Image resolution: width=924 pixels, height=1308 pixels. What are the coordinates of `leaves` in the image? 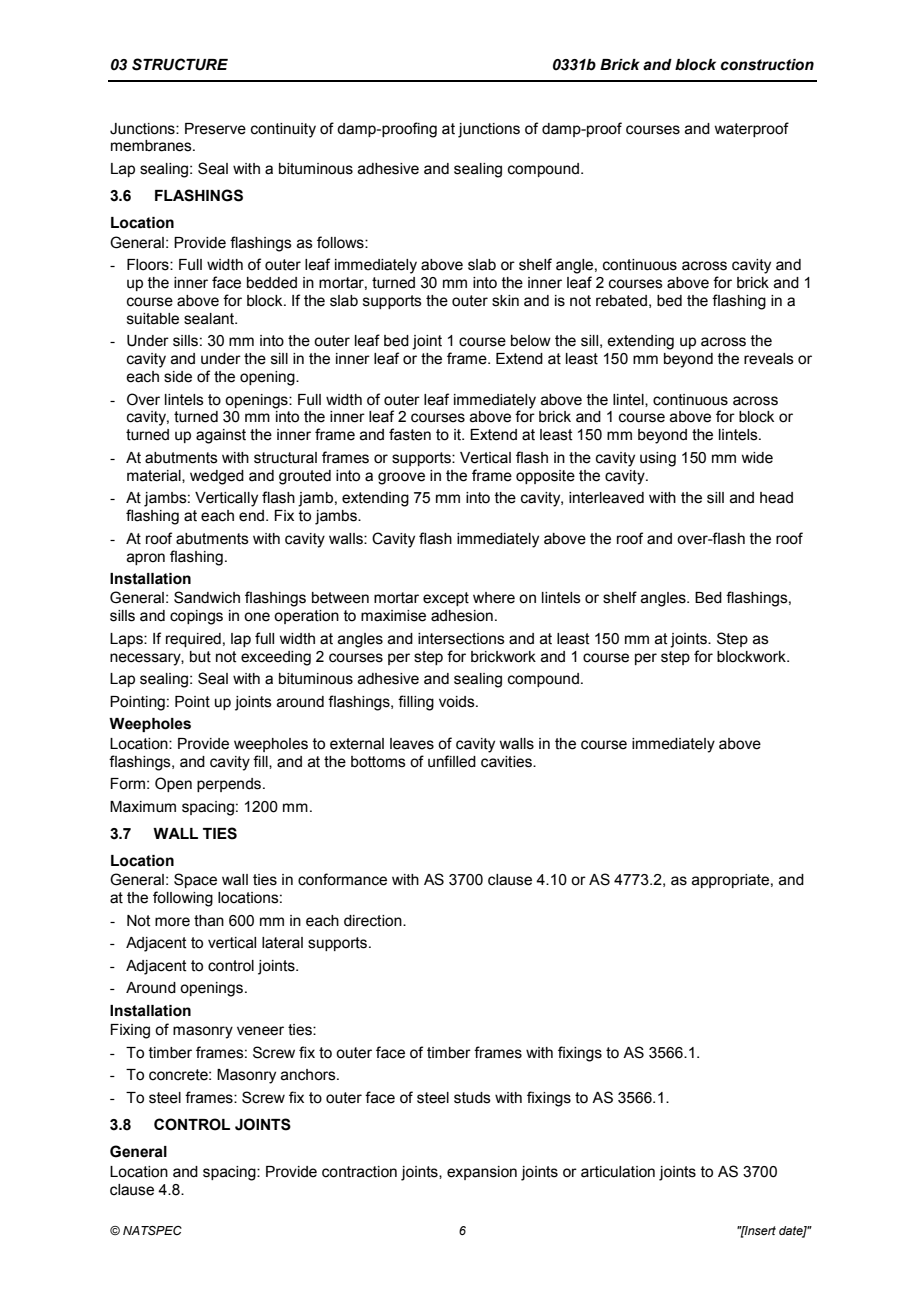 It's located at (412, 744).
